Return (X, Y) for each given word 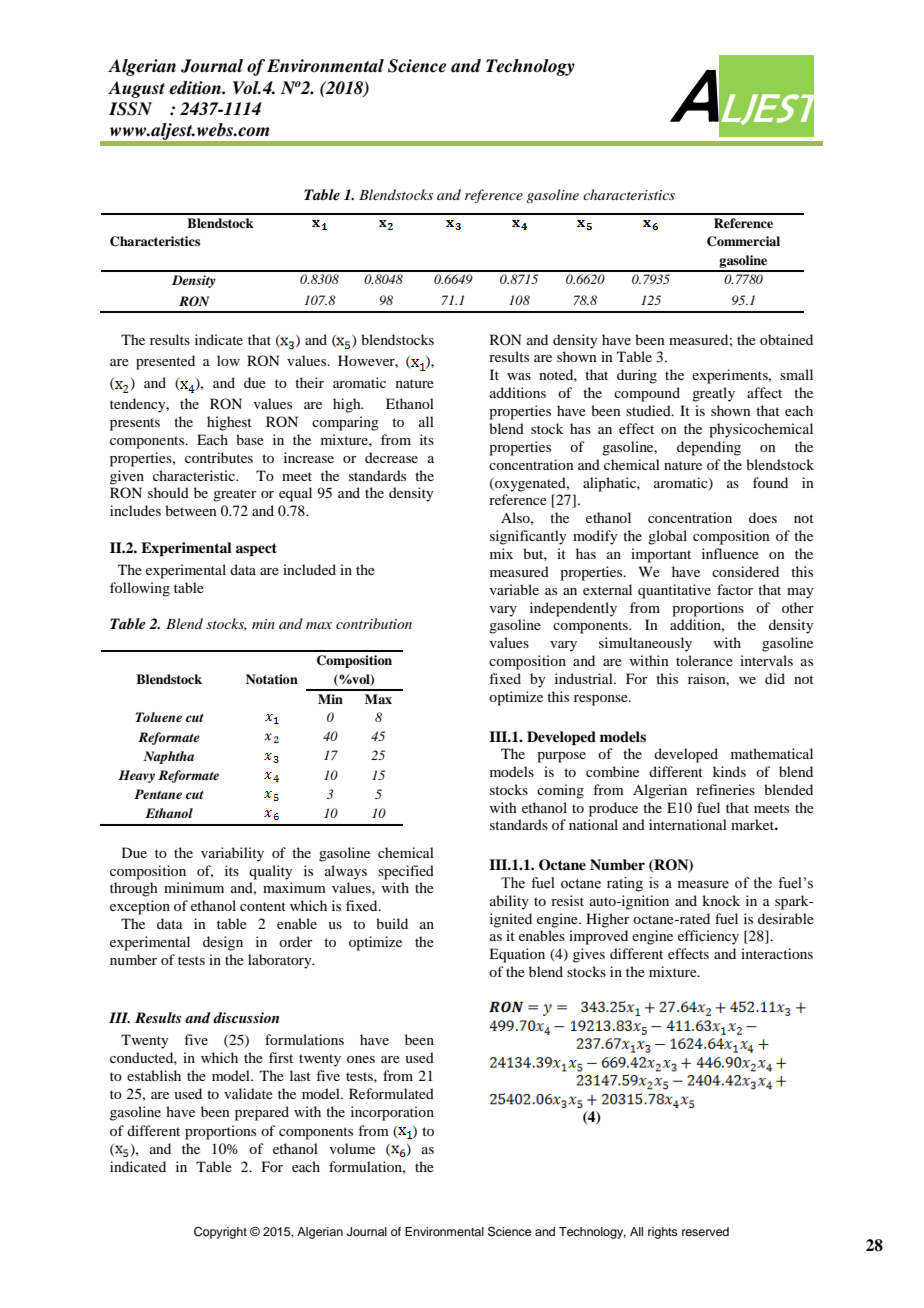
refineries (725, 789)
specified (406, 872)
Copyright (220, 1233)
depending (709, 448)
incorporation (392, 1113)
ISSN (130, 109)
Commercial (743, 241)
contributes (219, 457)
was (519, 376)
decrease (391, 457)
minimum (194, 887)
